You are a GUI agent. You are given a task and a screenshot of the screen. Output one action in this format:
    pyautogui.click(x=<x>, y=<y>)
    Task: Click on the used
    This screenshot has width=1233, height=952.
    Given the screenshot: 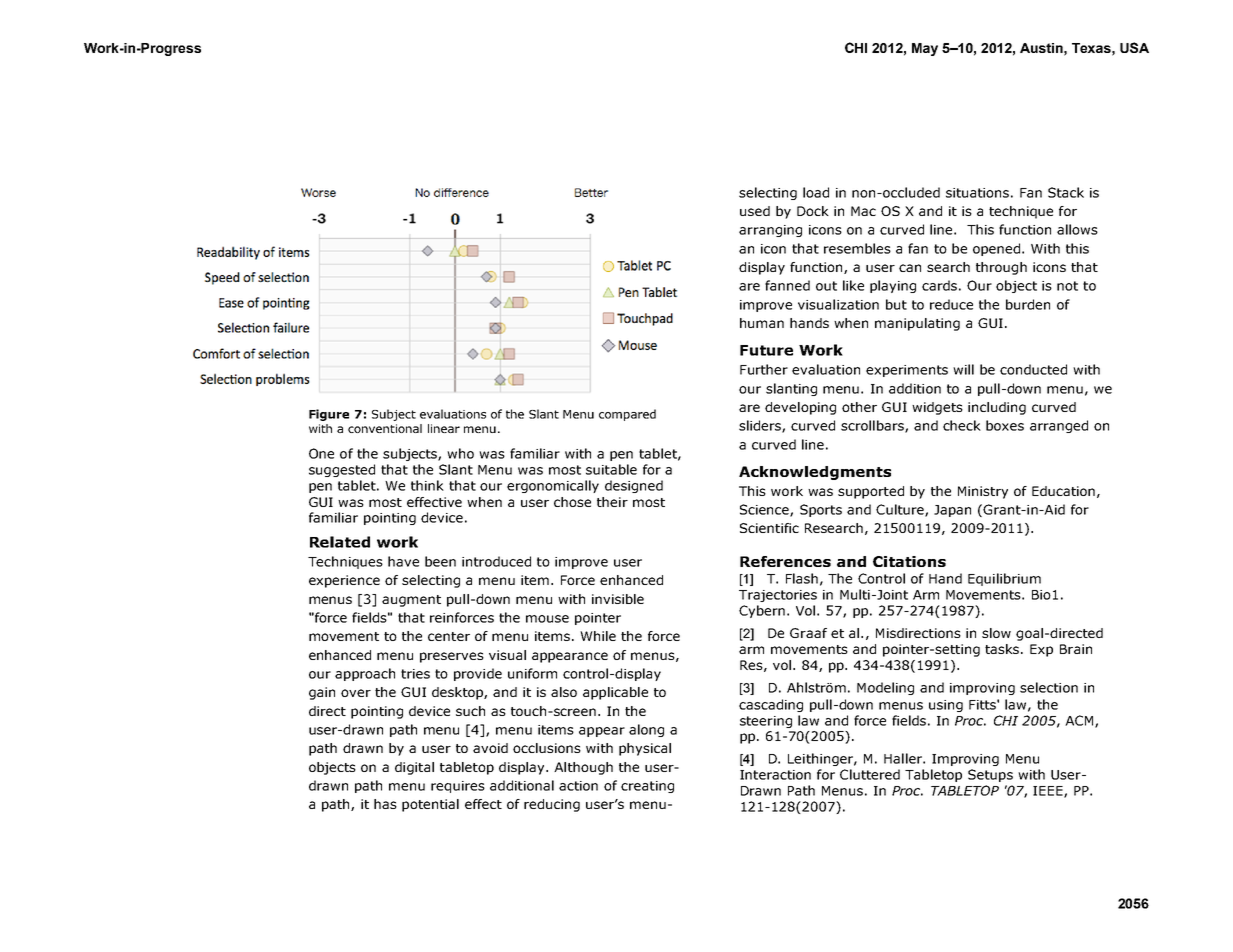 What is the action you would take?
    pyautogui.click(x=755, y=211)
